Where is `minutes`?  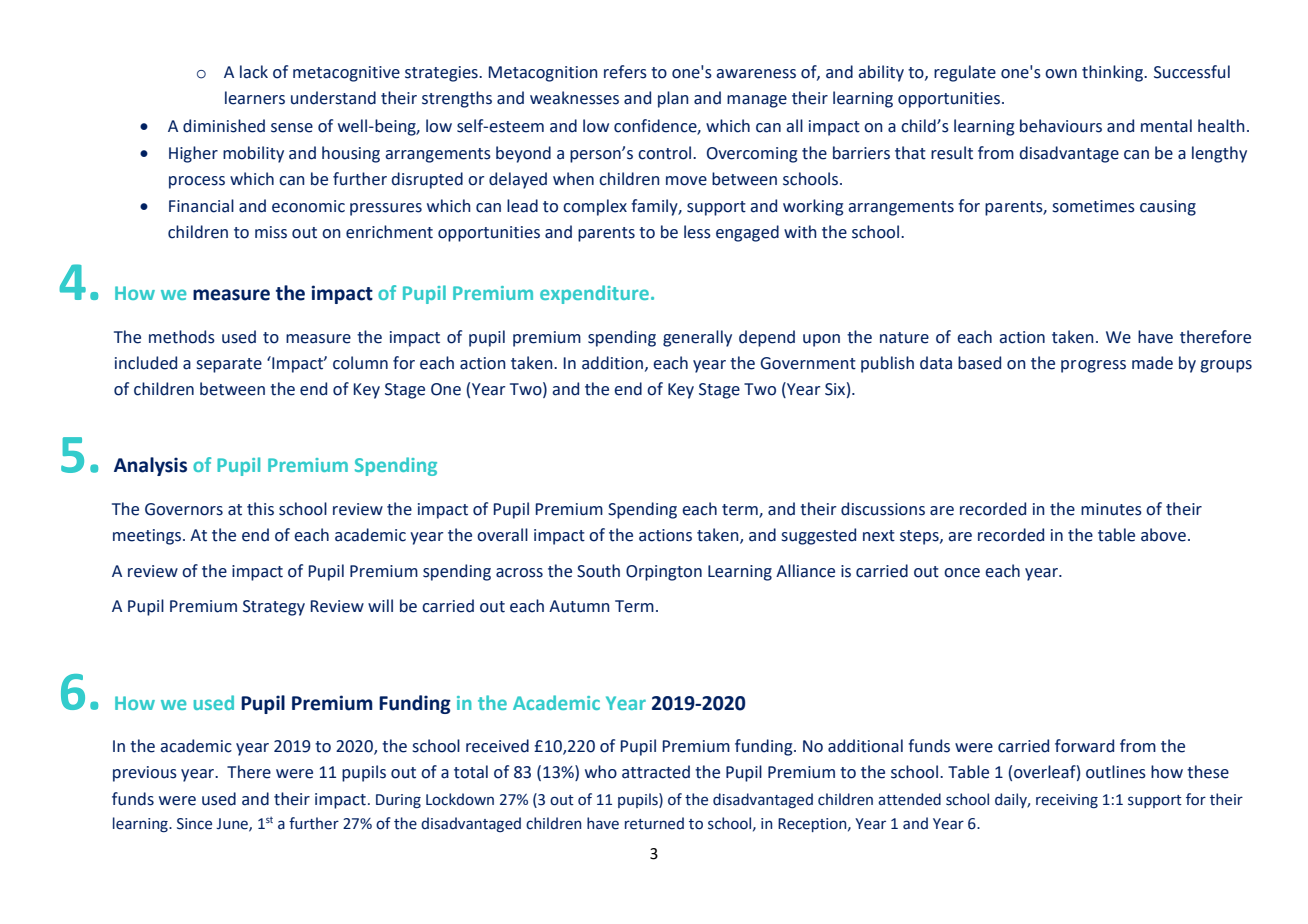
minutes is located at coordinates (1111, 509).
